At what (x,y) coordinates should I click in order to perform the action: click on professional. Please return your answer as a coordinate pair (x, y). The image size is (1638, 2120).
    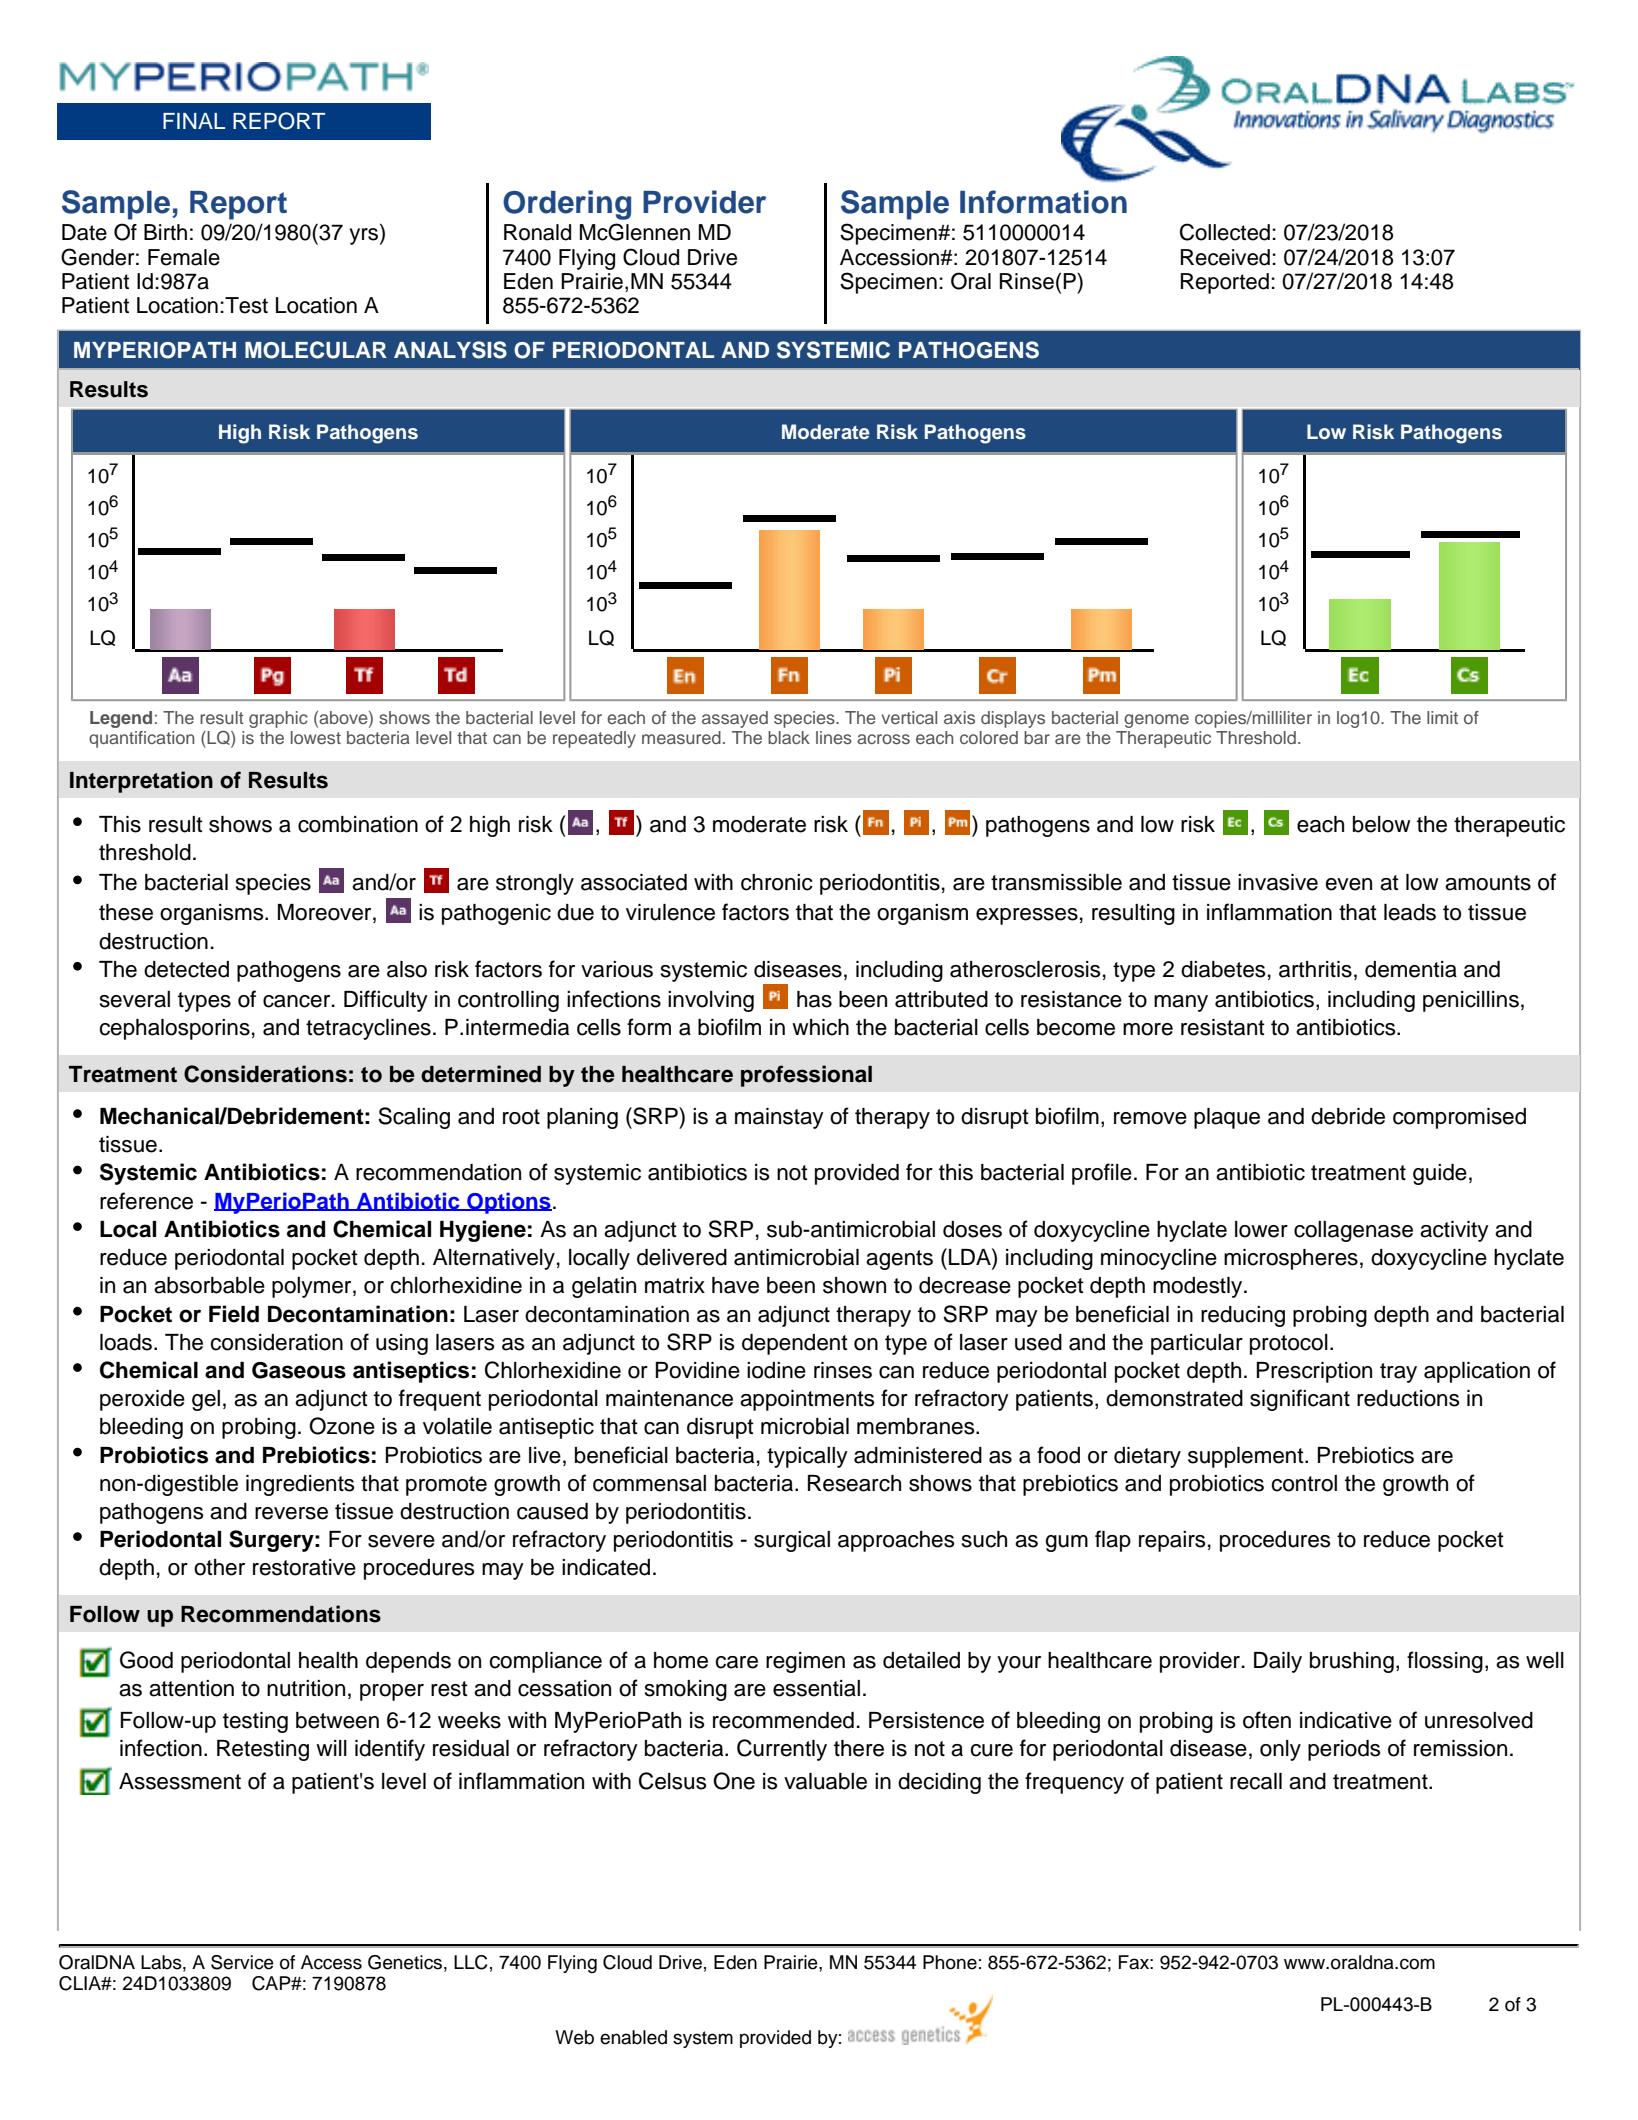
    Looking at the image, I should click on (806, 1076).
